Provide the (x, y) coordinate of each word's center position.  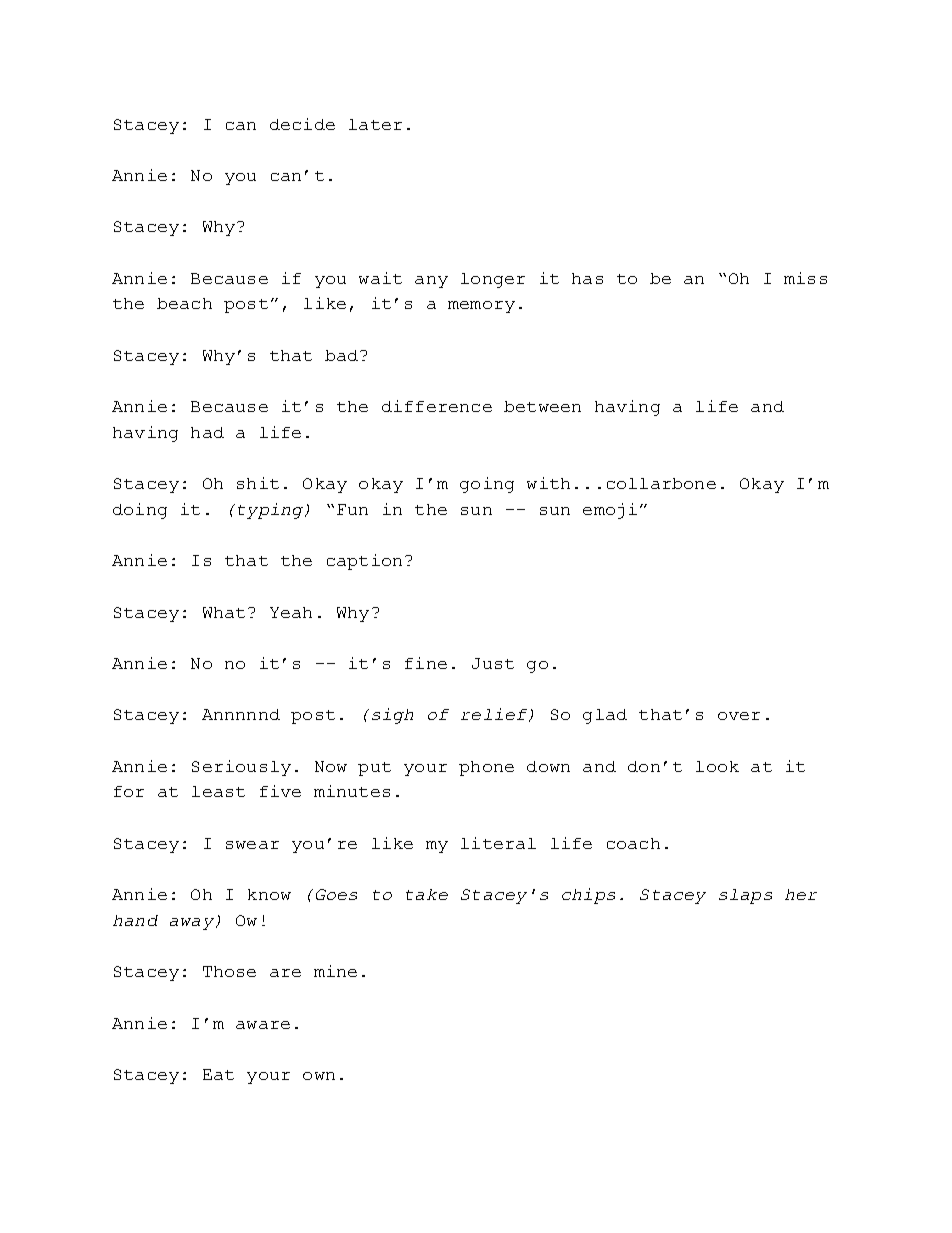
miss (805, 278)
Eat (218, 1074)
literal (498, 843)
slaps (745, 896)
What (224, 612)
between (542, 406)
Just (493, 663)
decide (302, 124)
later (375, 124)
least (218, 791)
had (207, 432)
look (717, 766)
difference (437, 406)
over (739, 716)
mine (335, 971)
